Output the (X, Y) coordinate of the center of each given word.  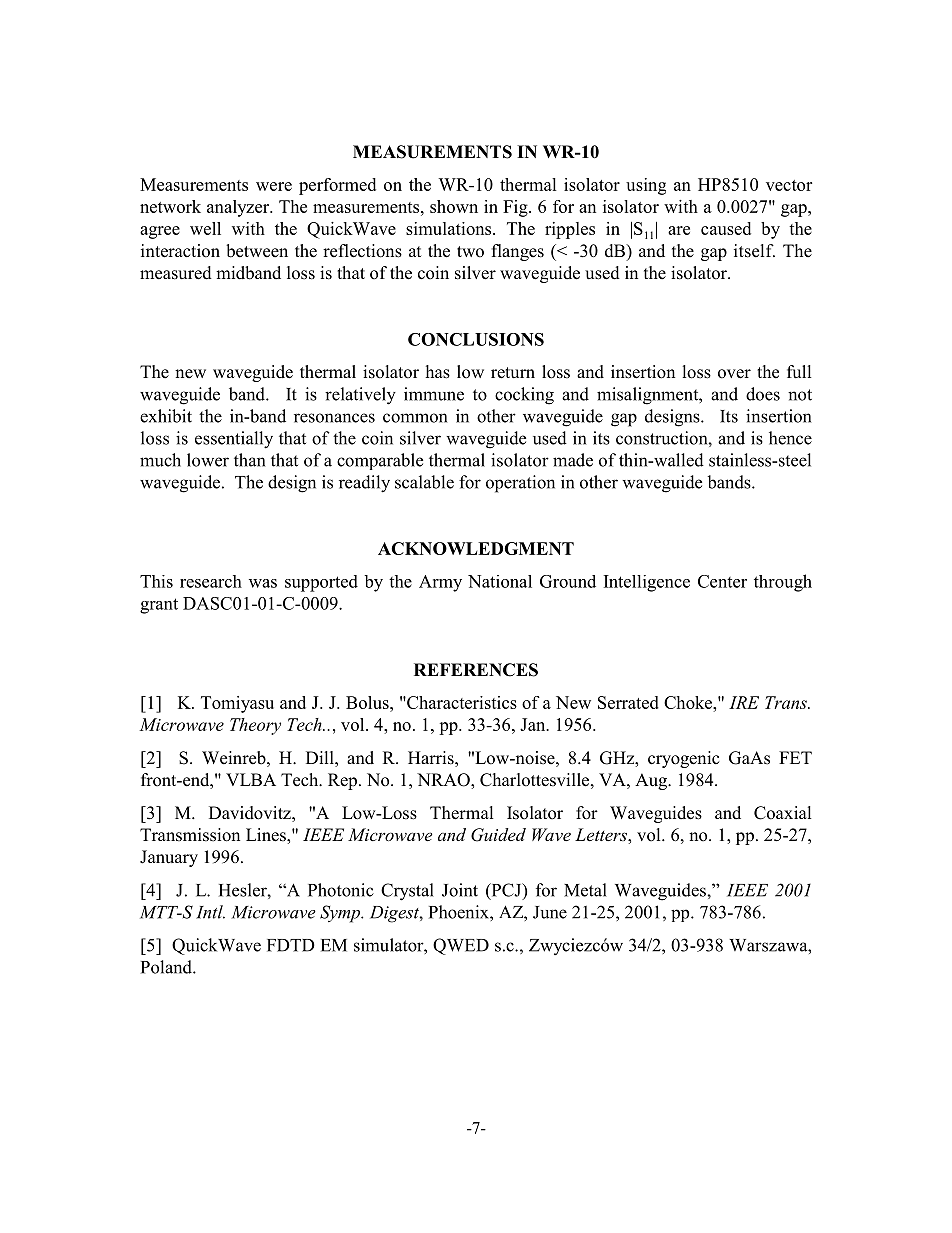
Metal (585, 890)
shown (454, 206)
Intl (210, 912)
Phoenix (460, 912)
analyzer (239, 208)
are (679, 230)
